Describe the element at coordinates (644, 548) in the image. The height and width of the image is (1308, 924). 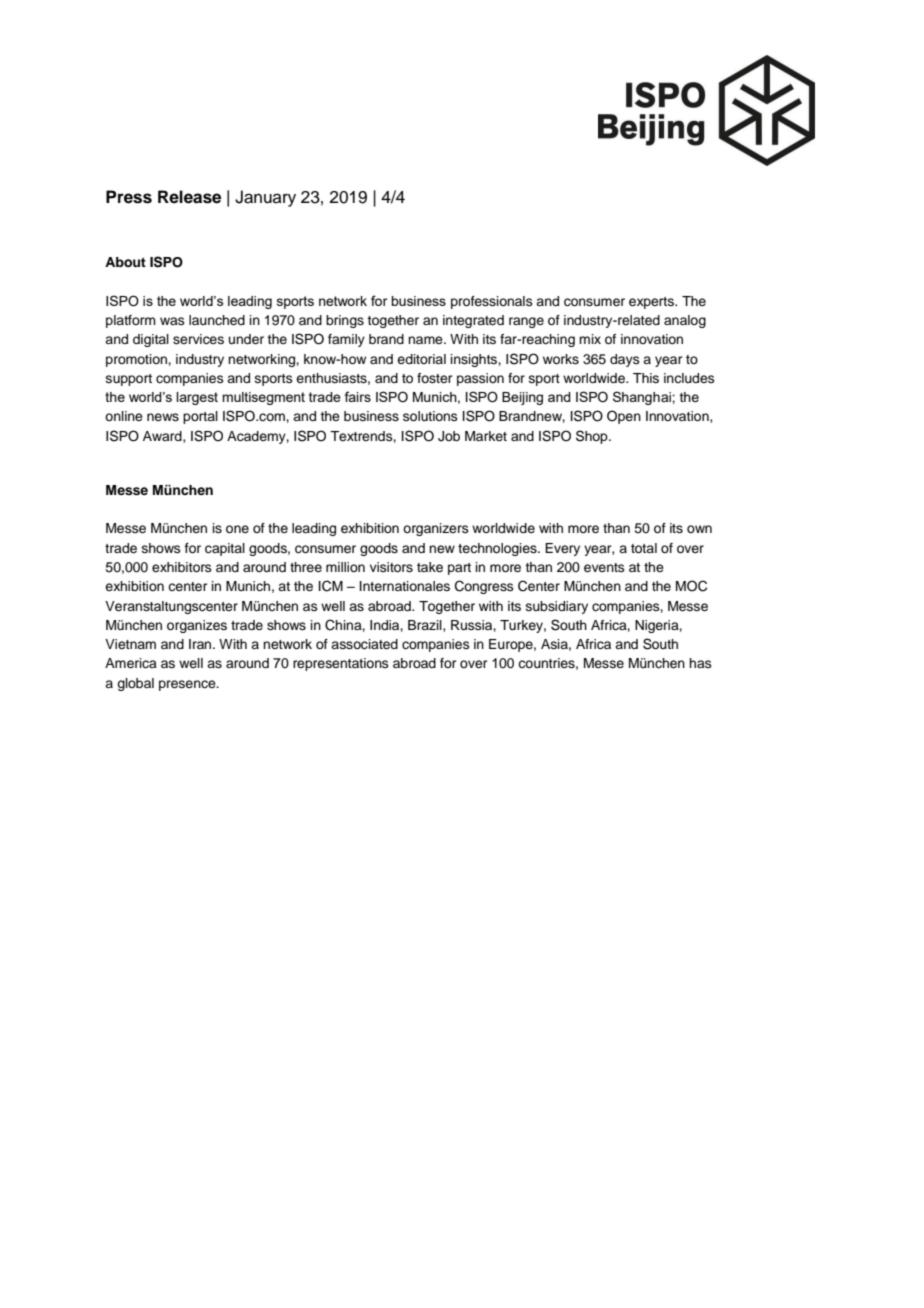
I see `total` at that location.
